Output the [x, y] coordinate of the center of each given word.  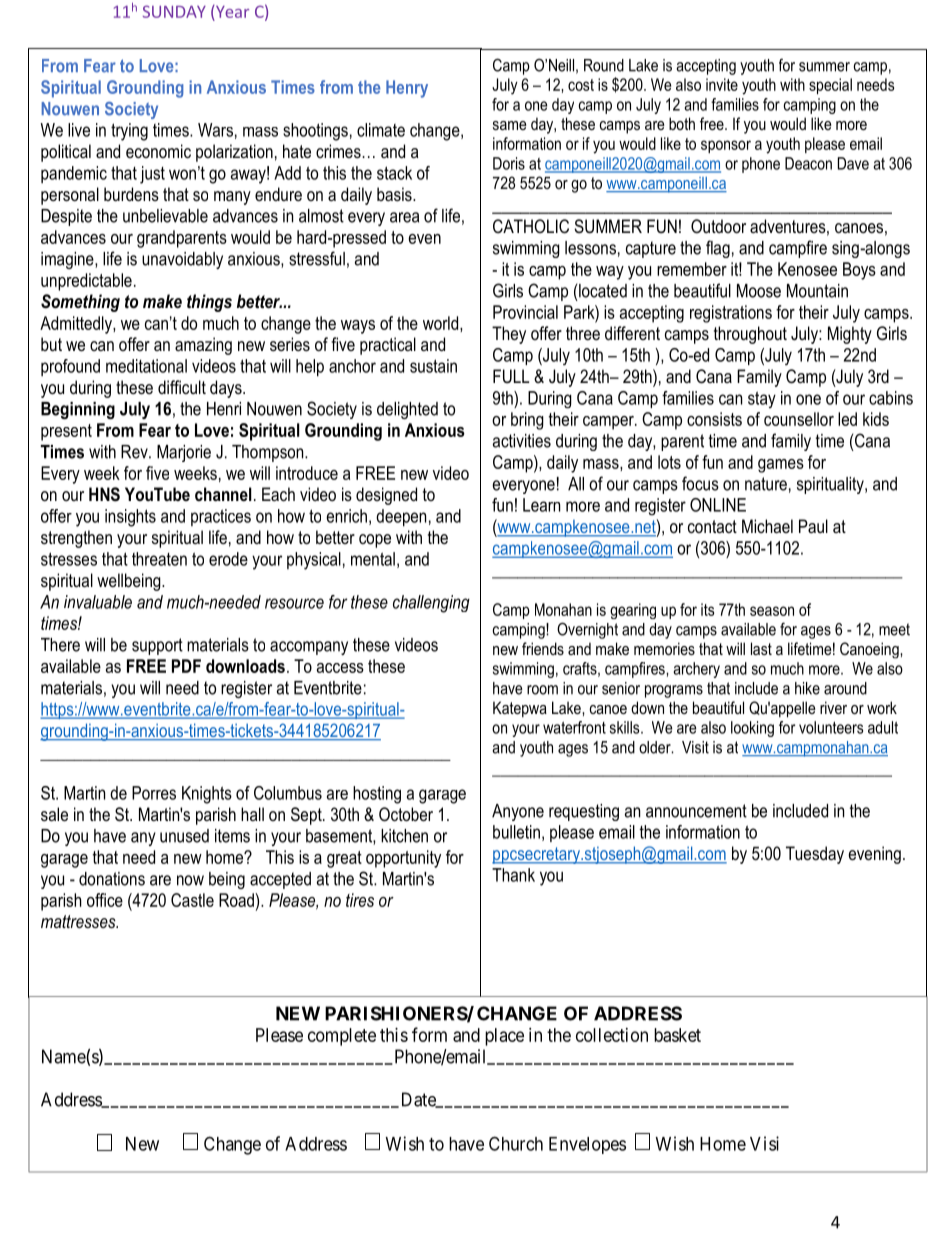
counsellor [799, 419]
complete [342, 1037]
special [830, 86]
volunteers [831, 727]
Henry [407, 89]
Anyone [518, 812]
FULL [511, 376]
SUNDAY [174, 11]
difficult [182, 387]
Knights [207, 795]
